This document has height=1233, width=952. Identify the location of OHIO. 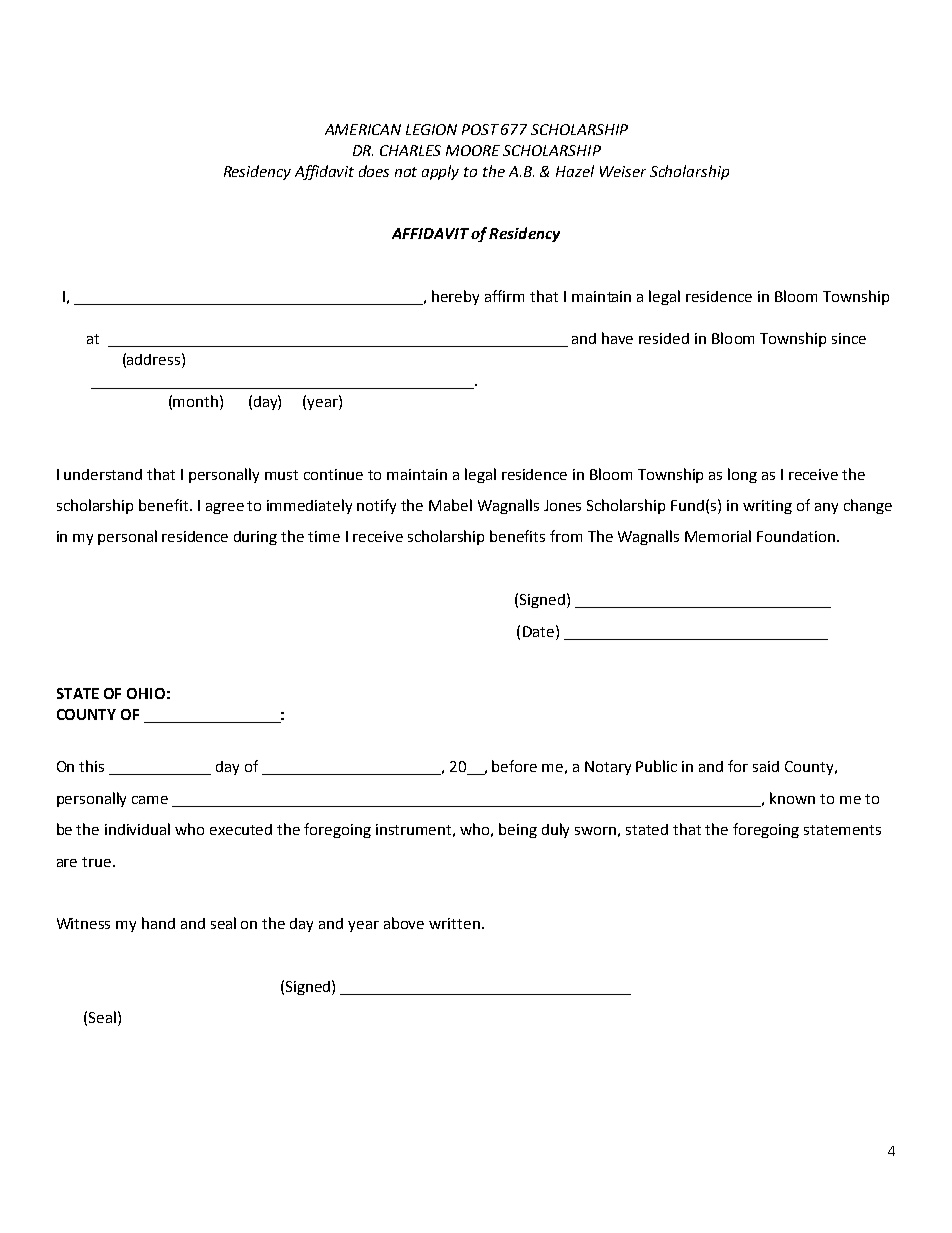
(146, 693).
